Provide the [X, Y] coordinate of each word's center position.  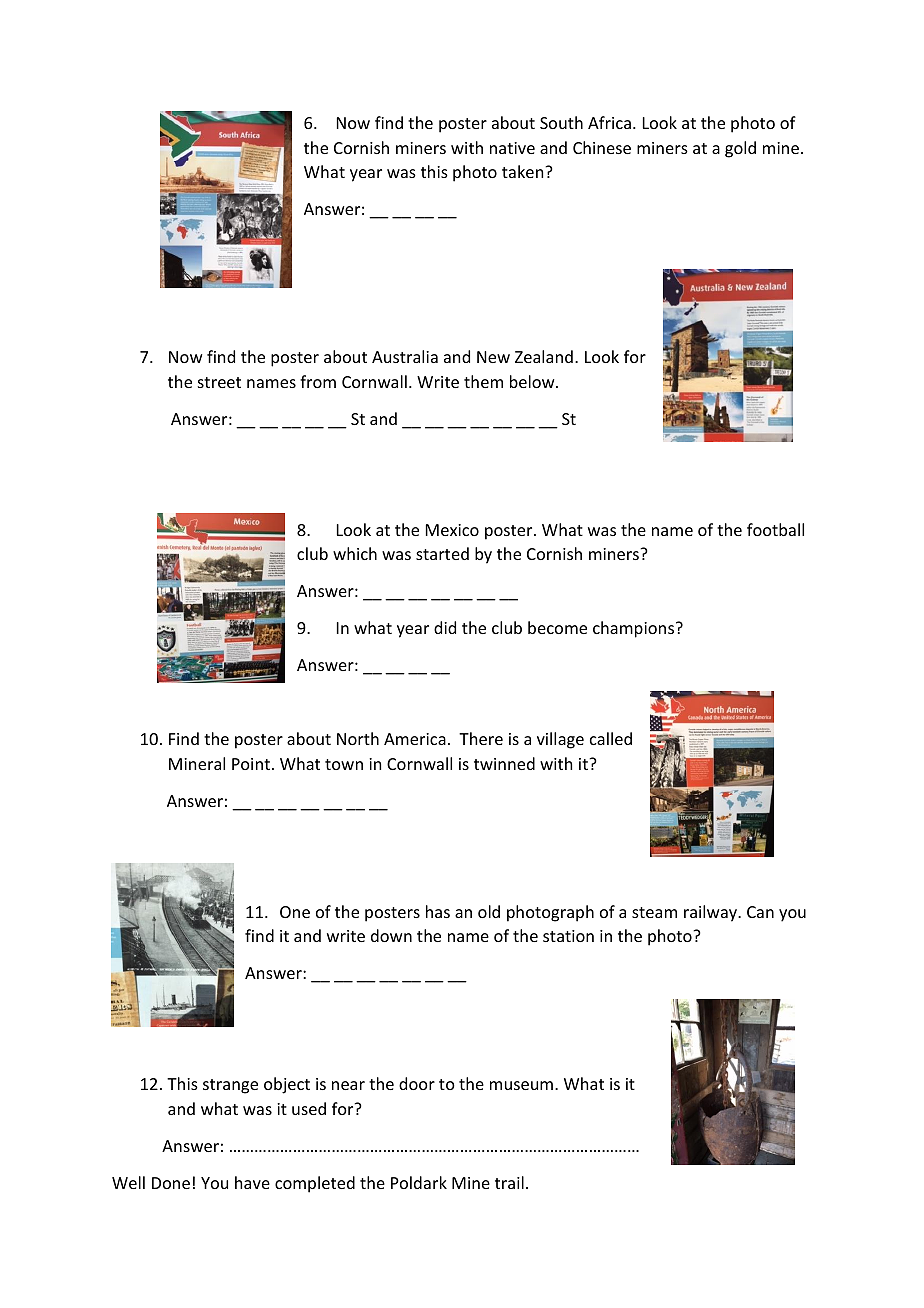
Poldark [419, 1182]
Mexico [452, 530]
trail [509, 1182]
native [512, 148]
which [355, 553]
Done [171, 1183]
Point [251, 764]
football [775, 529]
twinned [504, 763]
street [219, 382]
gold [740, 149]
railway [712, 913]
